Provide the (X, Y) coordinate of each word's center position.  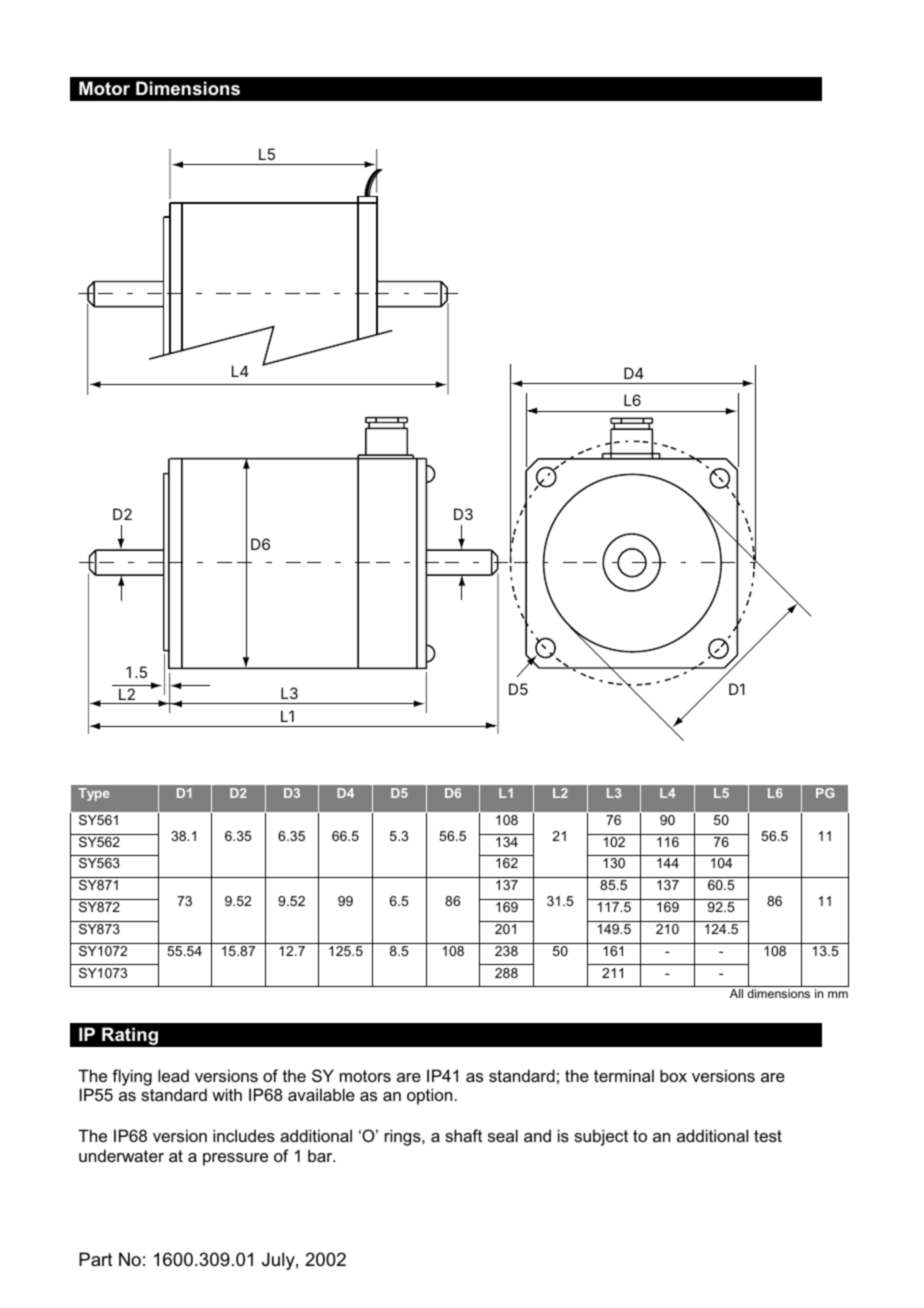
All (736, 993)
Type (94, 794)
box (673, 1075)
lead (173, 1075)
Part (96, 1259)
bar (321, 1155)
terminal (624, 1075)
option (431, 1096)
